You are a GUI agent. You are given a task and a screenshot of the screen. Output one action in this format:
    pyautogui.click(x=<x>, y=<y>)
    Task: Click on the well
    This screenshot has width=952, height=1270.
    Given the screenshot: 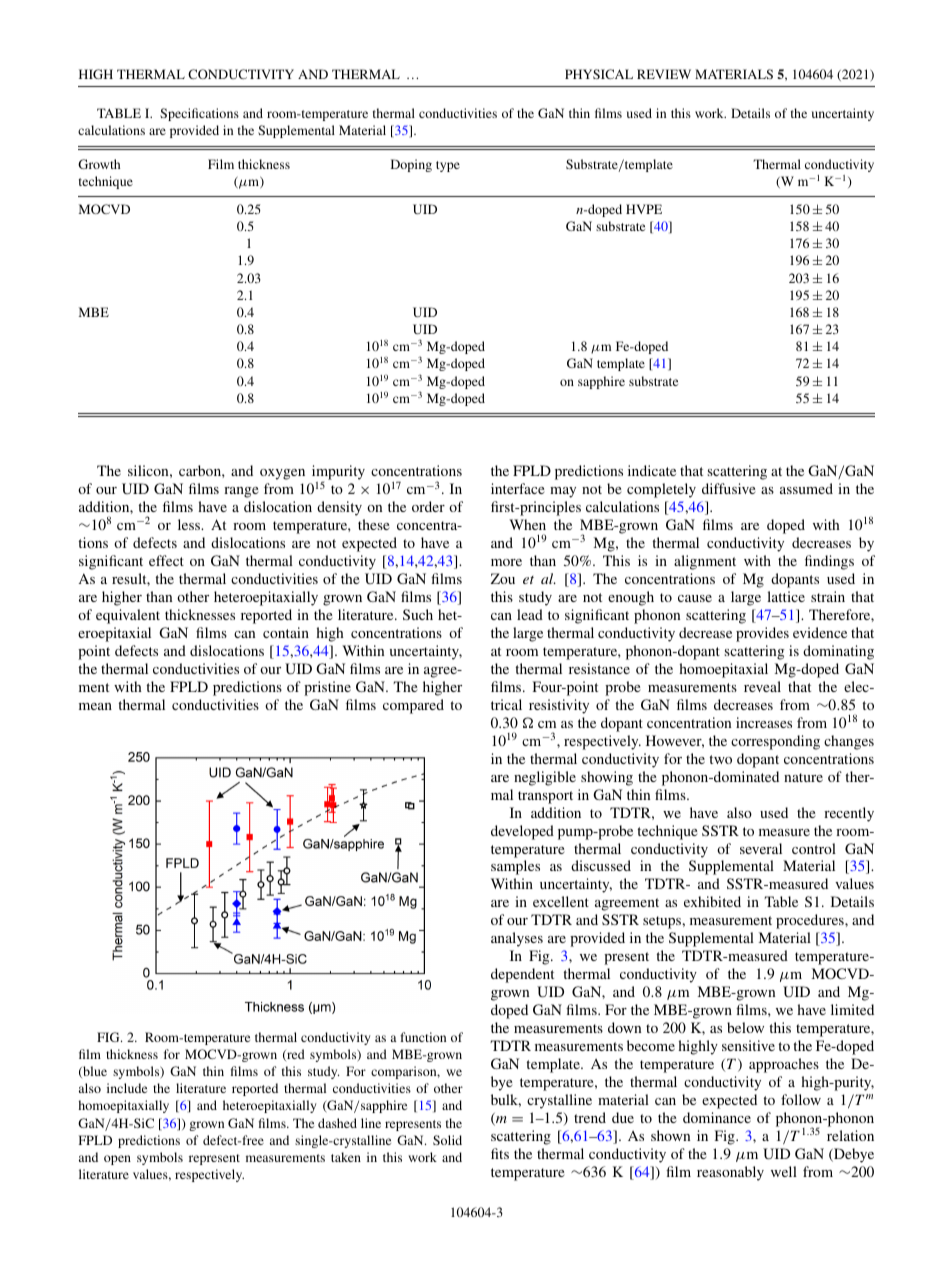 What is the action you would take?
    pyautogui.click(x=784, y=1171)
